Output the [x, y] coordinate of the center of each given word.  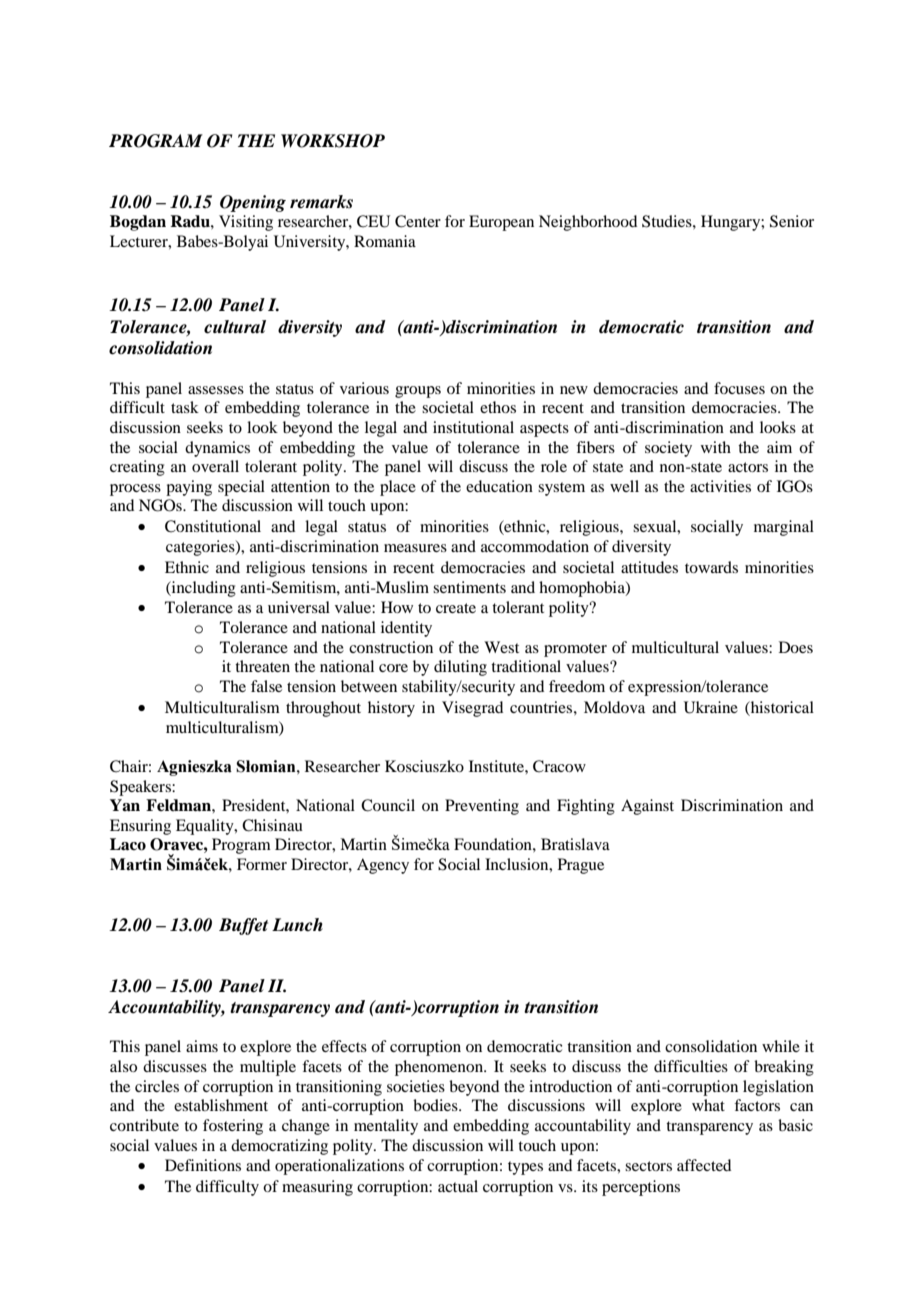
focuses [739, 388]
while [781, 1046]
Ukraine [711, 707]
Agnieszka [194, 768]
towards [711, 567]
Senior [792, 221]
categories [201, 548]
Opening [253, 203]
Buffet [243, 926]
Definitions [203, 1165]
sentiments [469, 587]
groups [418, 392]
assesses [216, 390]
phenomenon [440, 1068]
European [501, 223]
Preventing [482, 807]
